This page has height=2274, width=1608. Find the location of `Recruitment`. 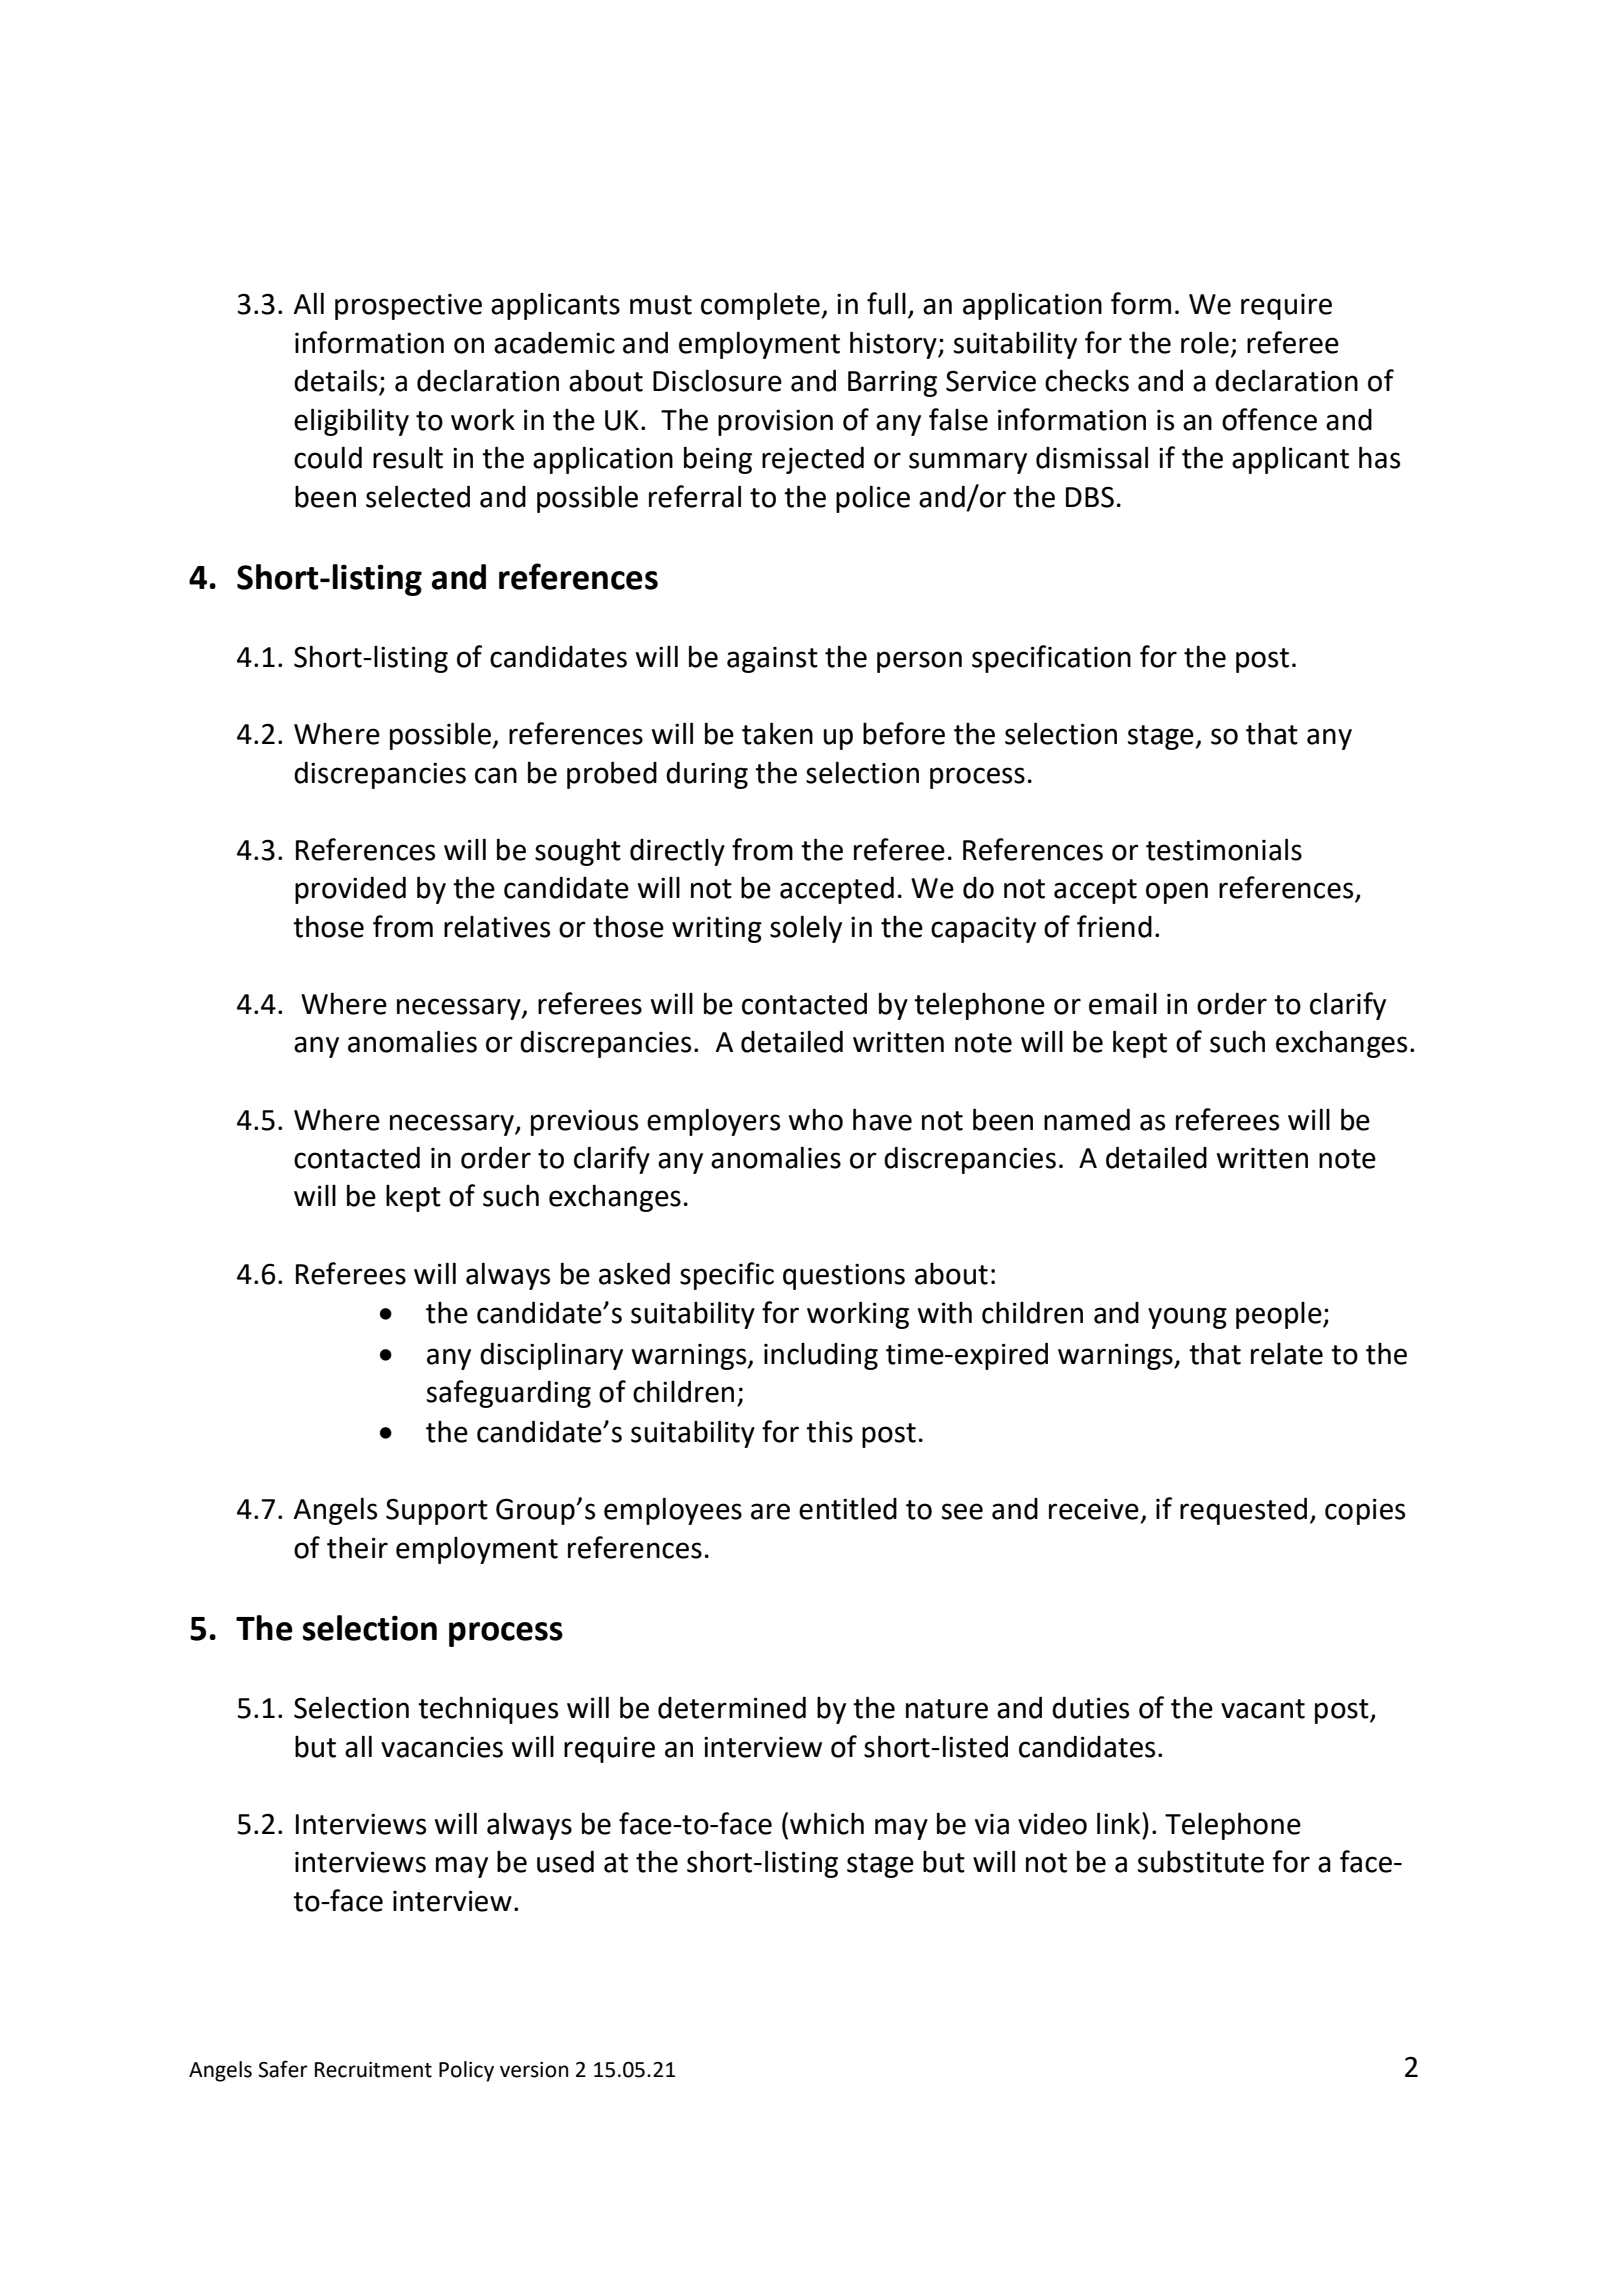

Recruitment is located at coordinates (373, 2070).
